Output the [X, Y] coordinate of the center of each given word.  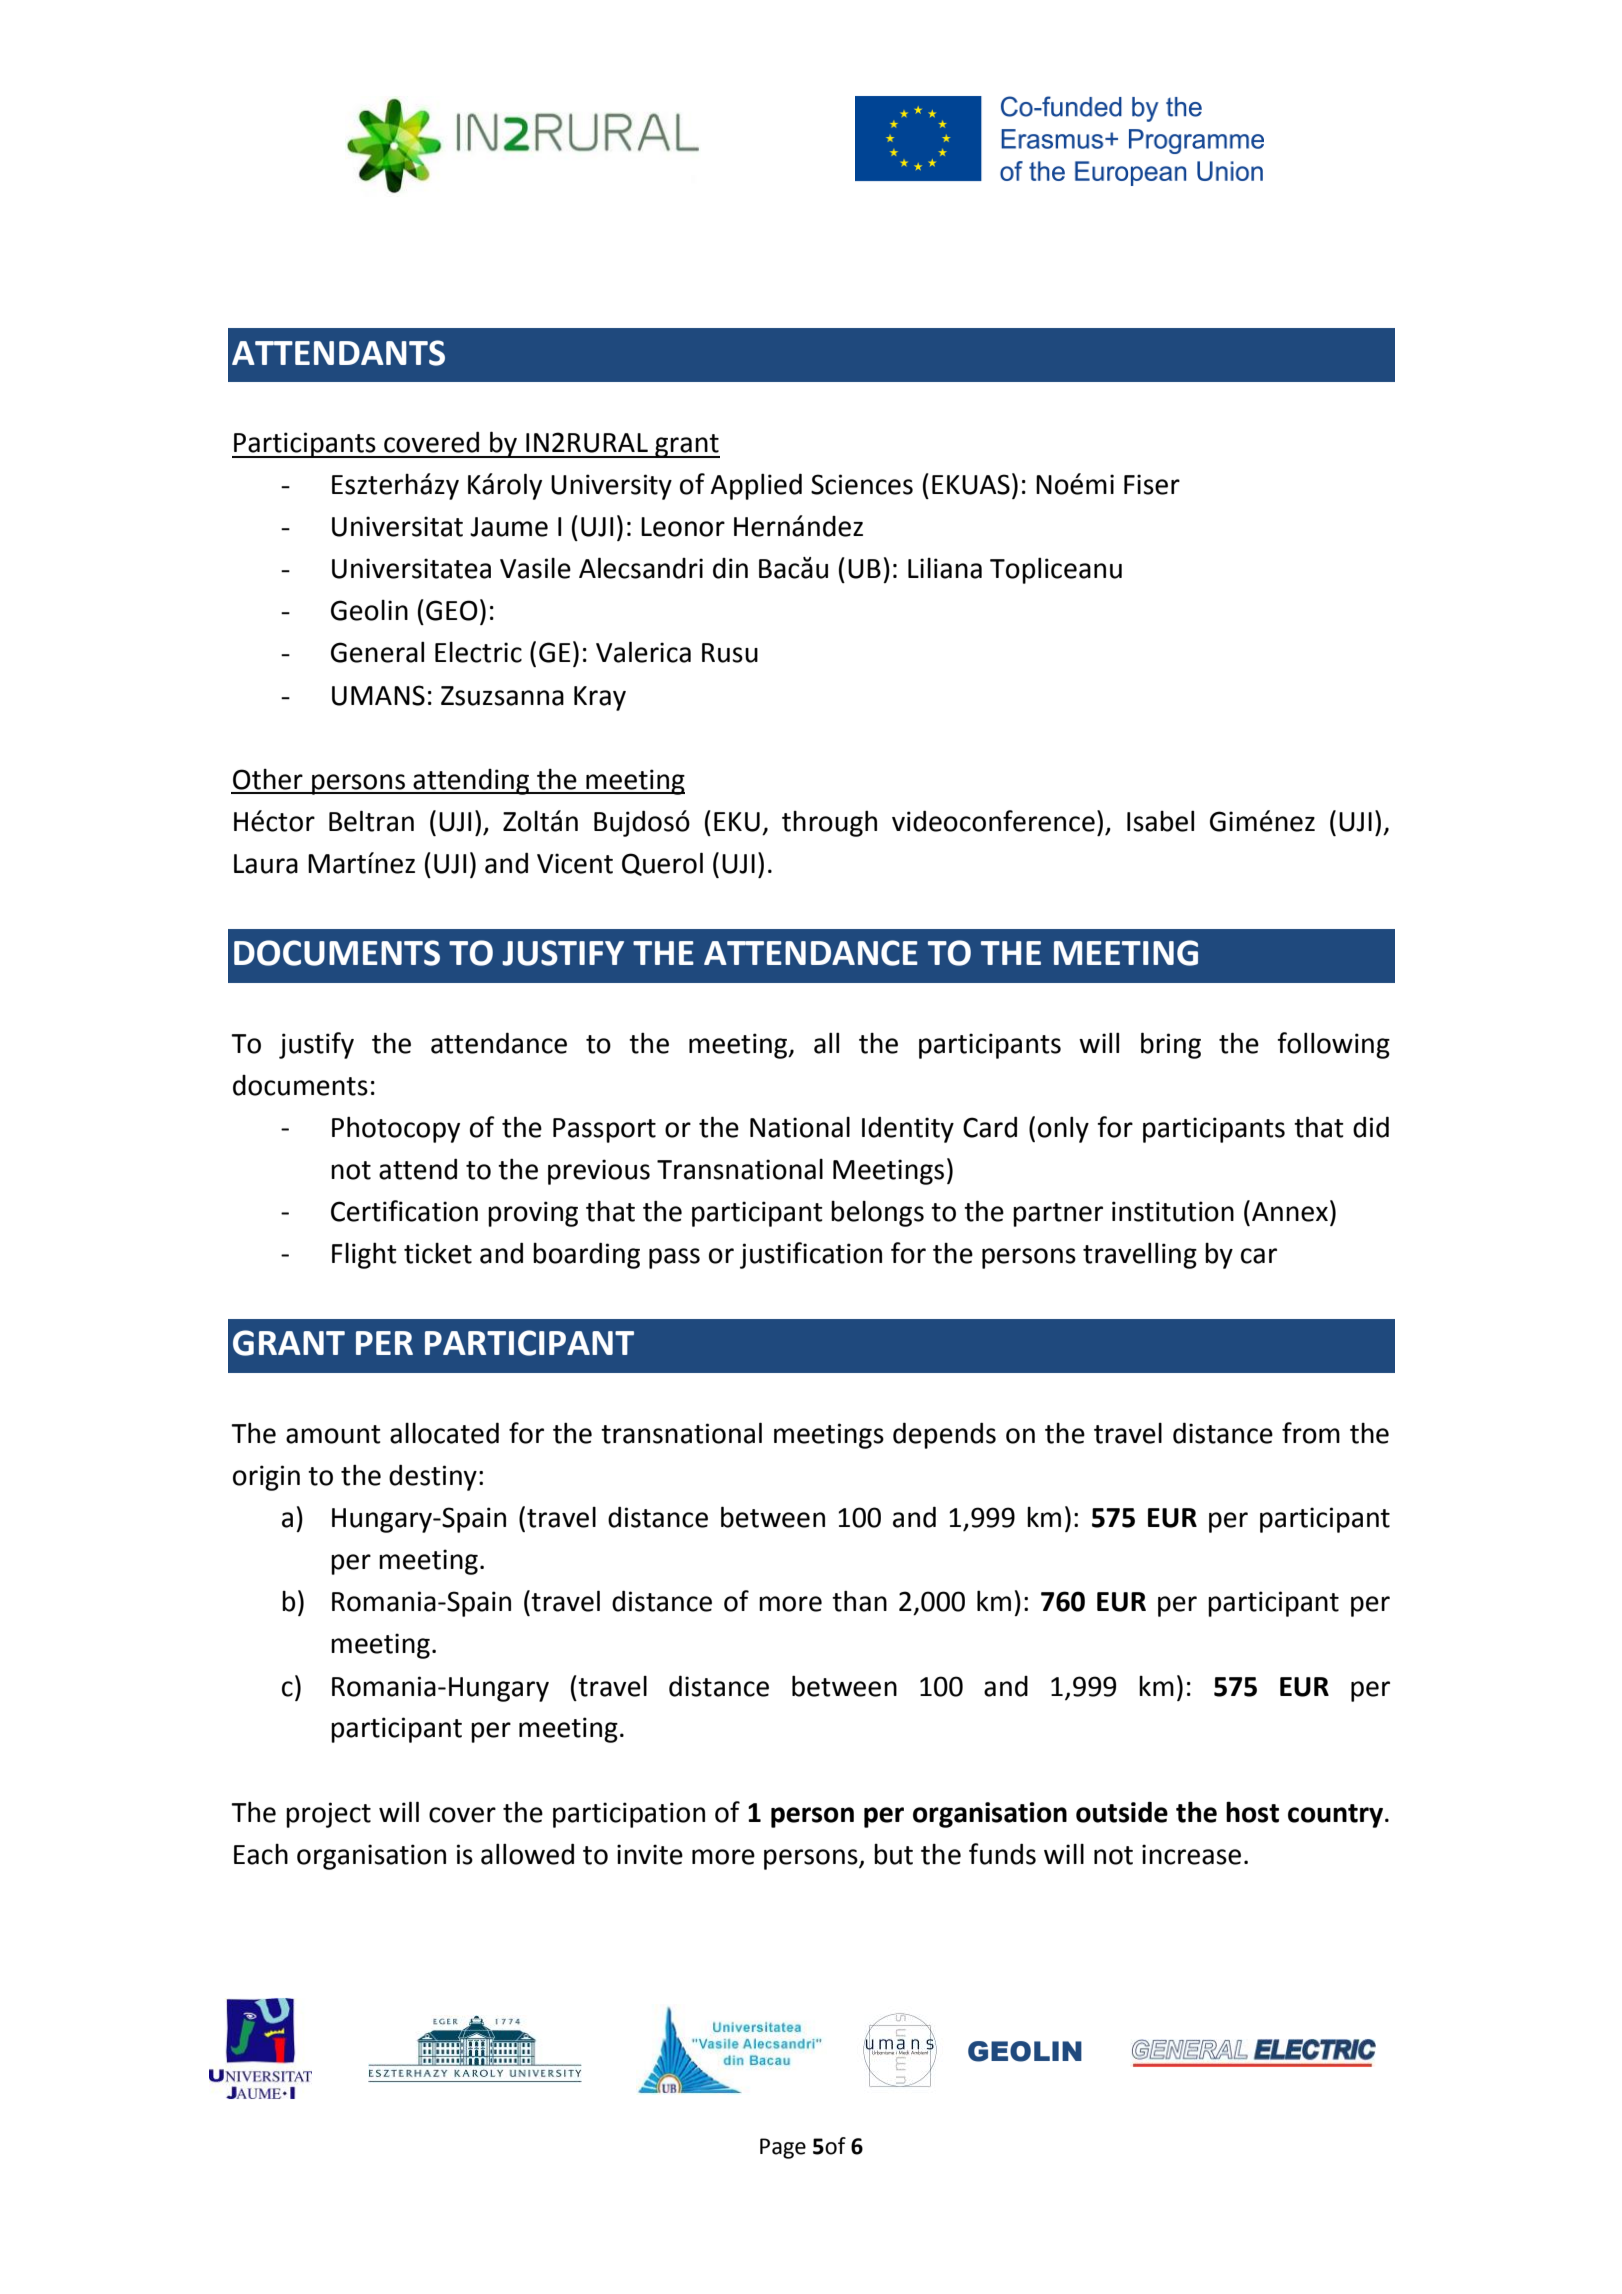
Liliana [945, 568]
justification [811, 1255]
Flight [364, 1255]
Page [783, 2148]
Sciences [862, 484]
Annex [1290, 1212]
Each [261, 1854]
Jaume [509, 527]
